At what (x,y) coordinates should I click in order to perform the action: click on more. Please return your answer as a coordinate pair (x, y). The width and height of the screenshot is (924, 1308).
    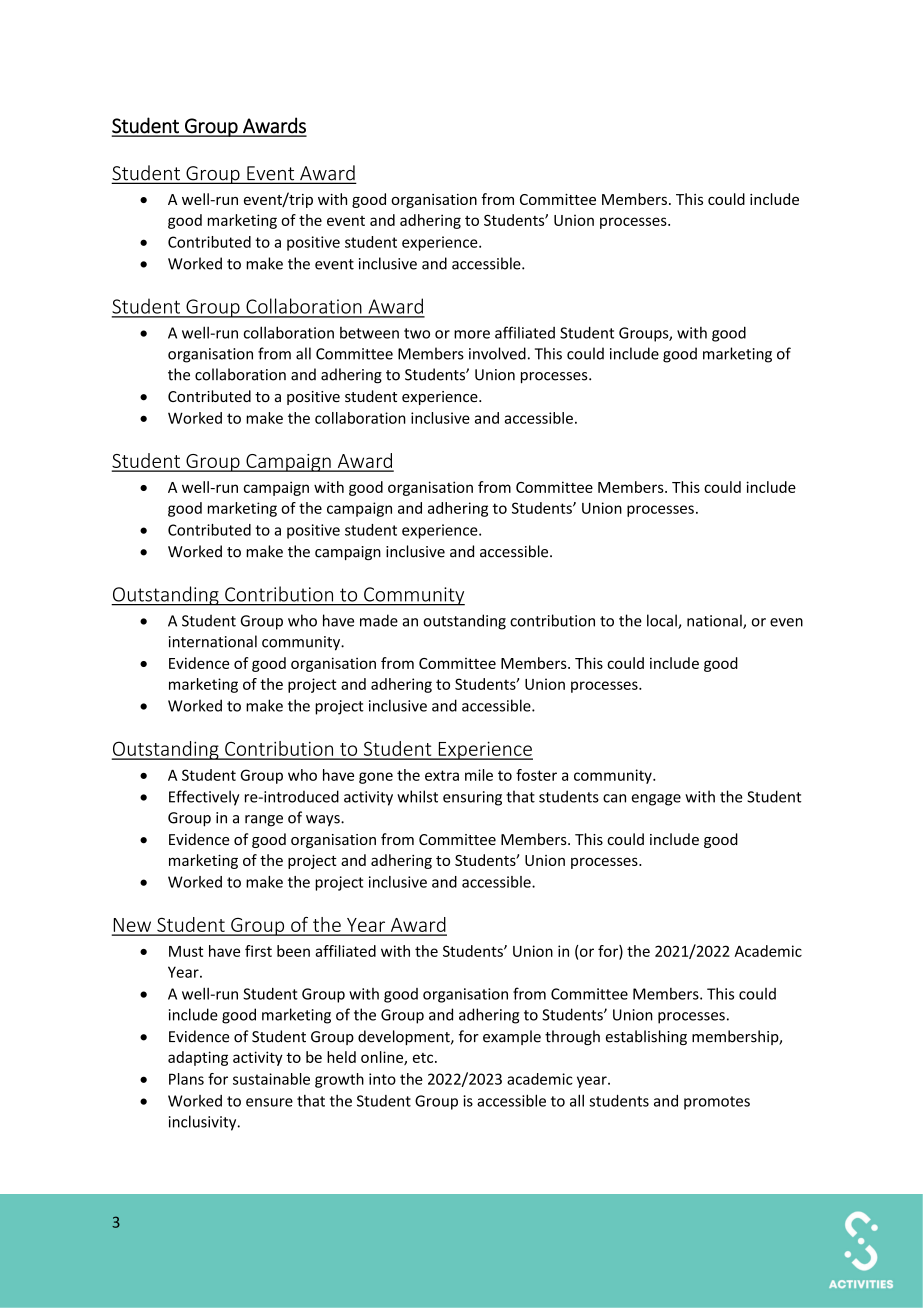
    Looking at the image, I should click on (472, 334).
